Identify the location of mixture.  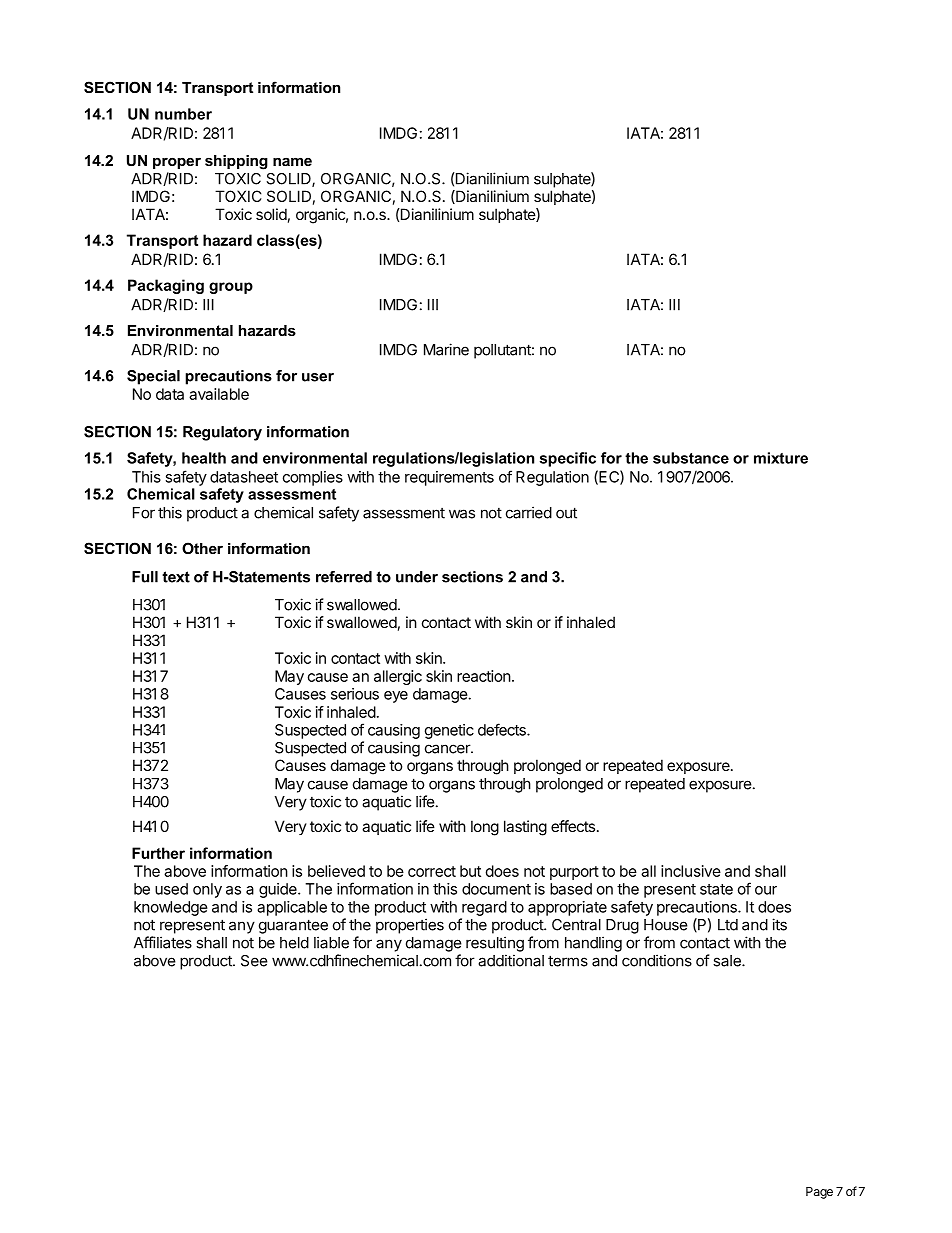
(781, 458).
